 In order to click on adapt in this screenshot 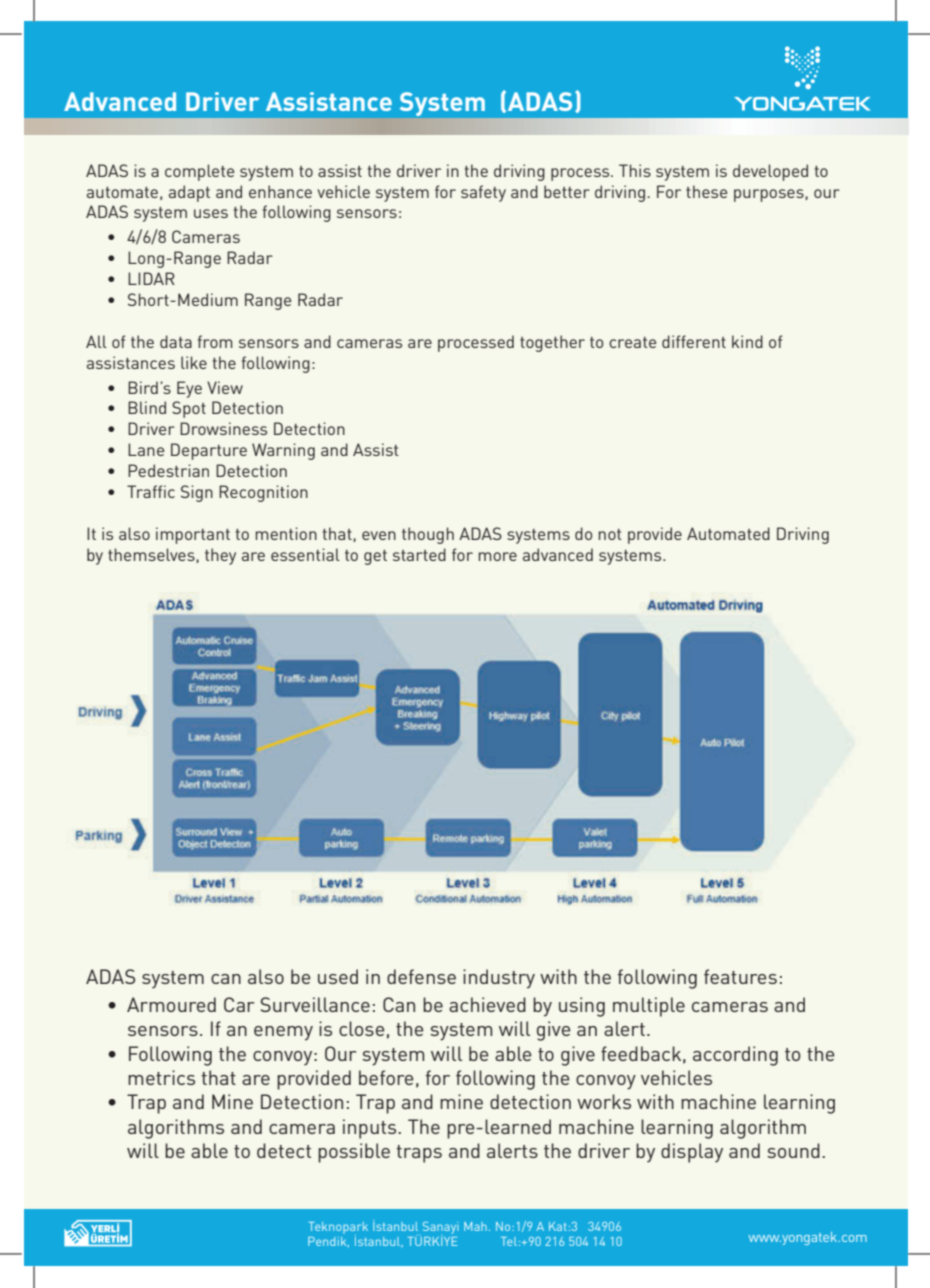, I will do `click(189, 193)`.
